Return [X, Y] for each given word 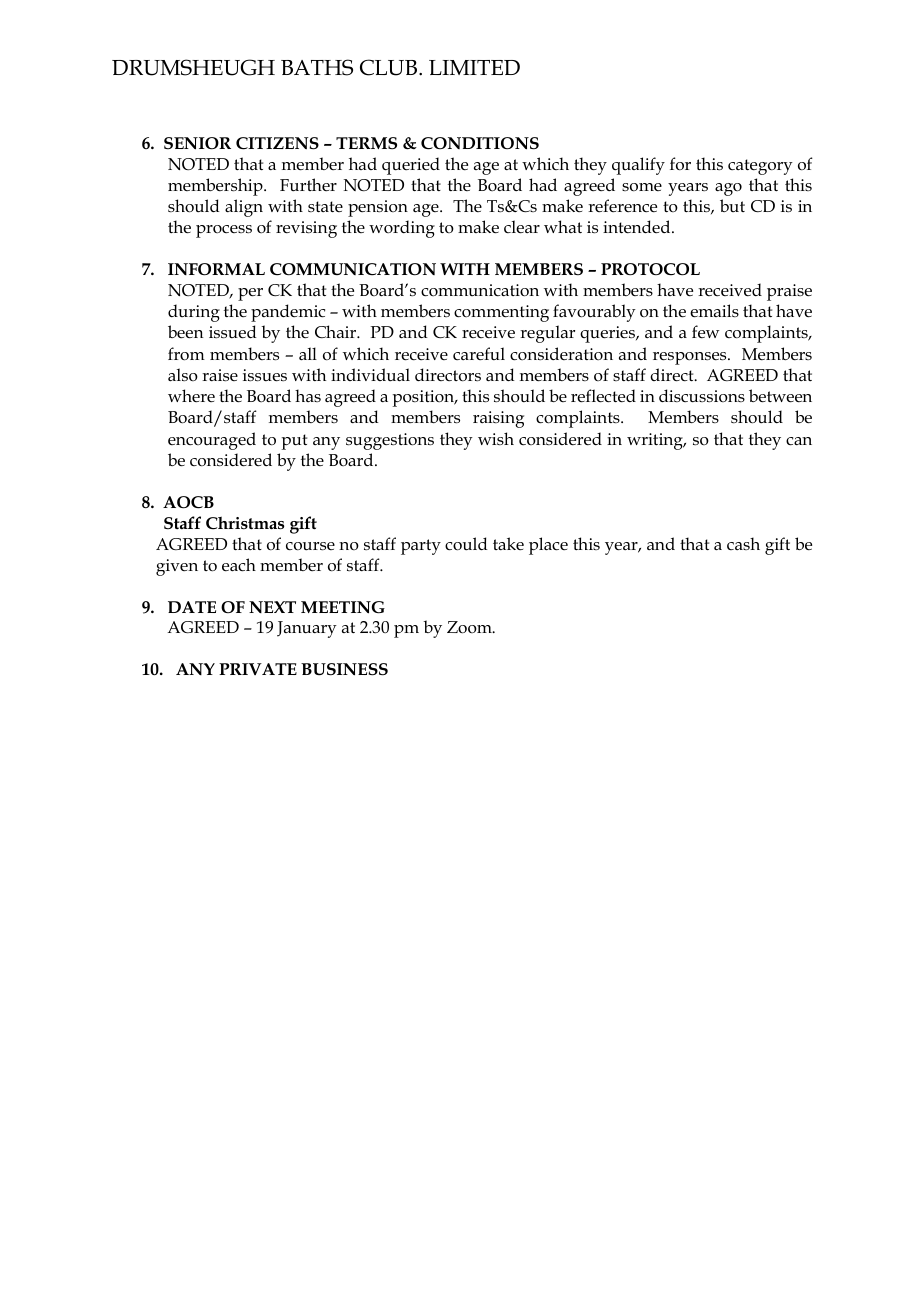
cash [743, 543]
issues [265, 375]
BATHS [317, 67]
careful [479, 353]
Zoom [470, 627]
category [760, 167]
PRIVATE [258, 669]
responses [691, 358]
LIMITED [474, 67]
